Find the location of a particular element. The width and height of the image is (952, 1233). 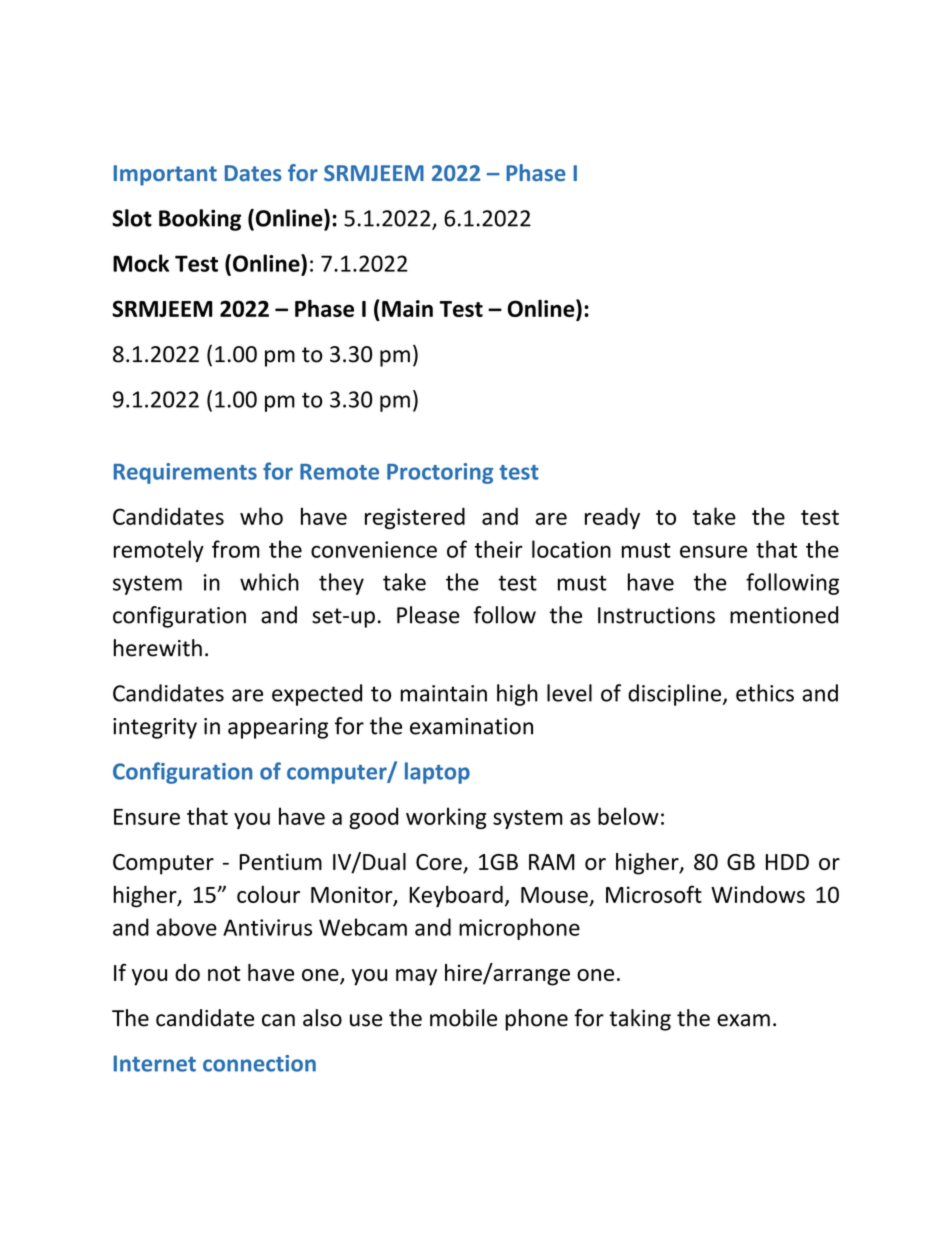

Pentium is located at coordinates (280, 861).
